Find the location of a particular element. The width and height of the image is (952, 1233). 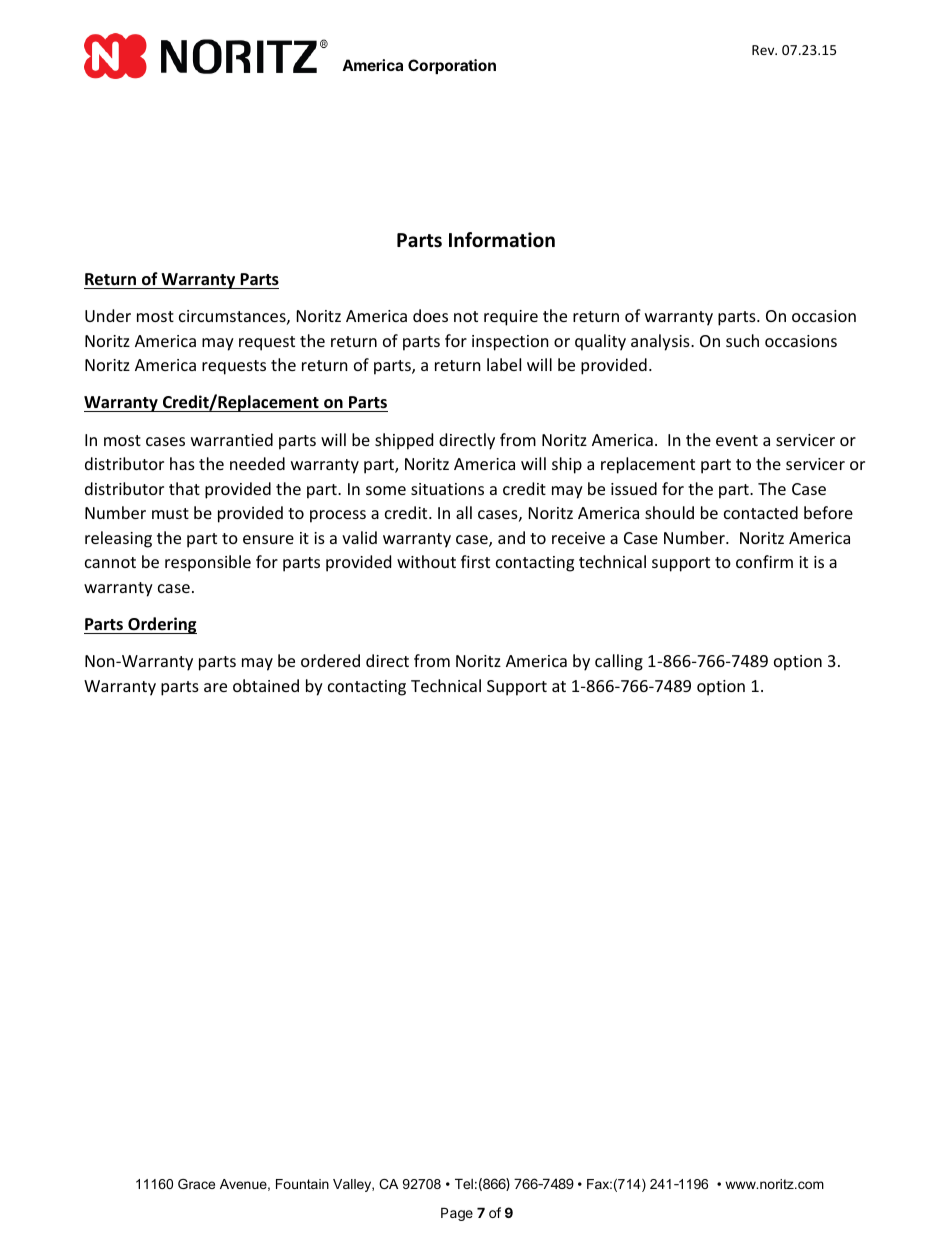

Under is located at coordinates (108, 315).
